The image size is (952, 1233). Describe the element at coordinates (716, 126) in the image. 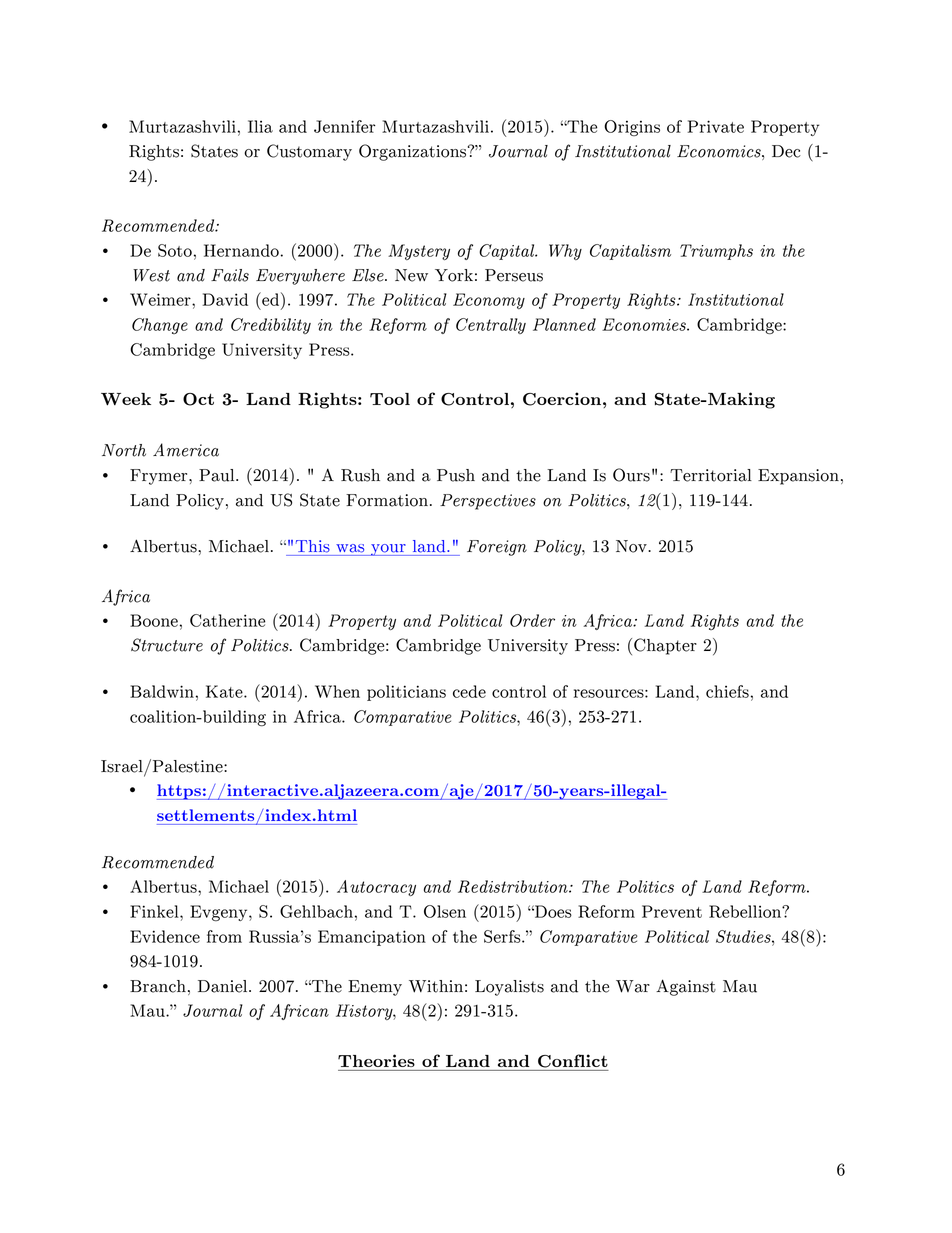

I see `Private` at that location.
